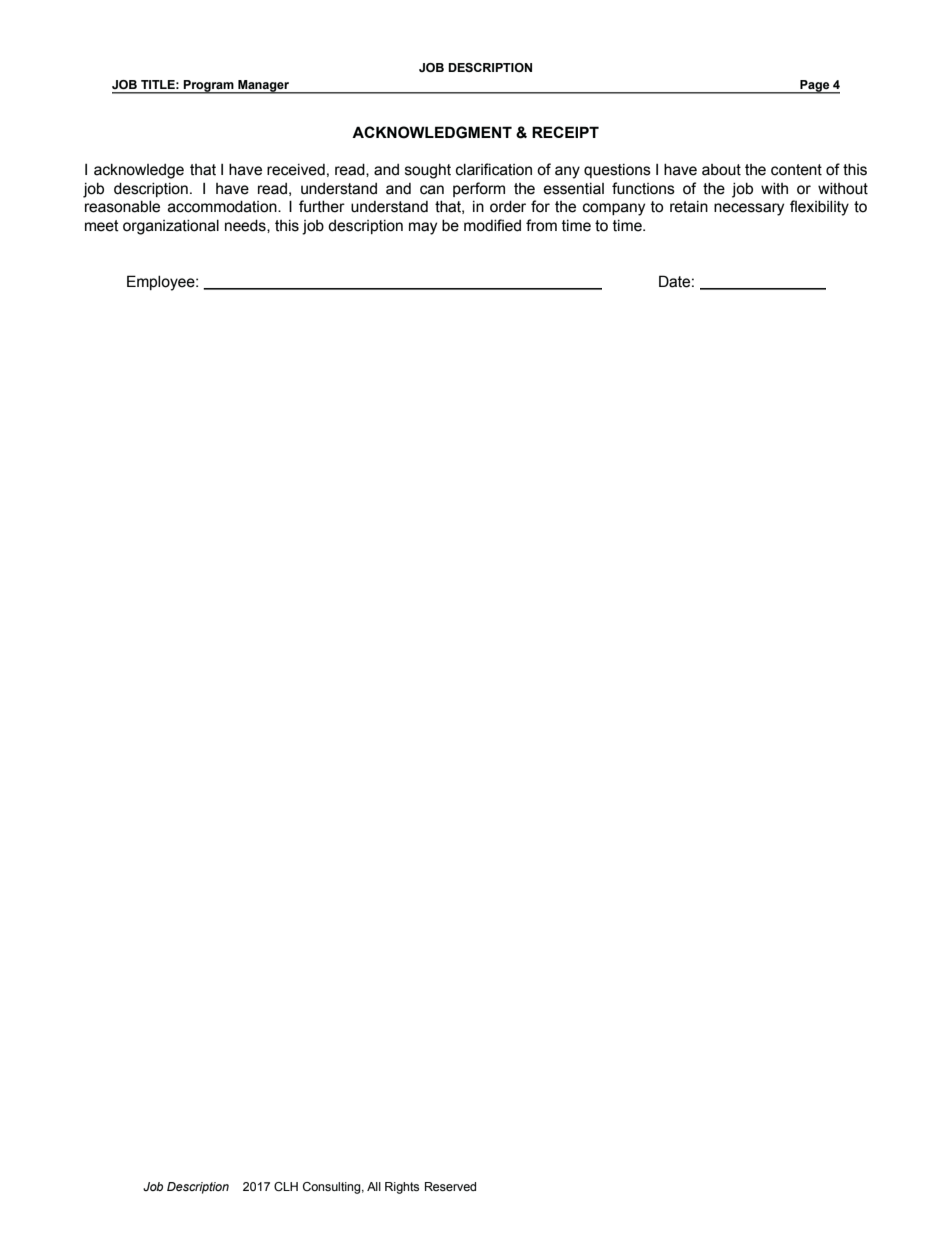  Describe the element at coordinates (402, 1188) in the page. I see `Rights` at that location.
